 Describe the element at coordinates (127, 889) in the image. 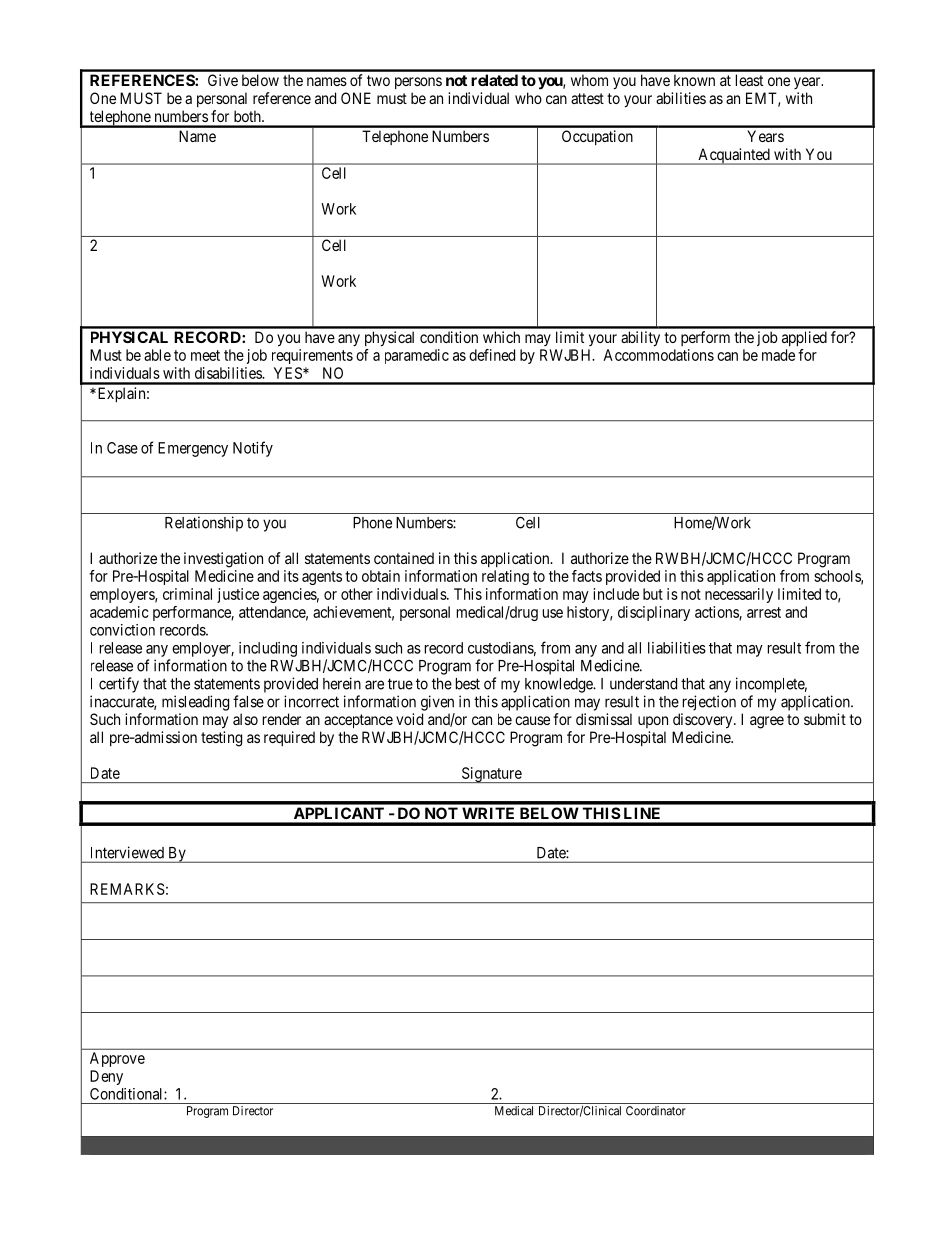

I see `REMARKS` at that location.
